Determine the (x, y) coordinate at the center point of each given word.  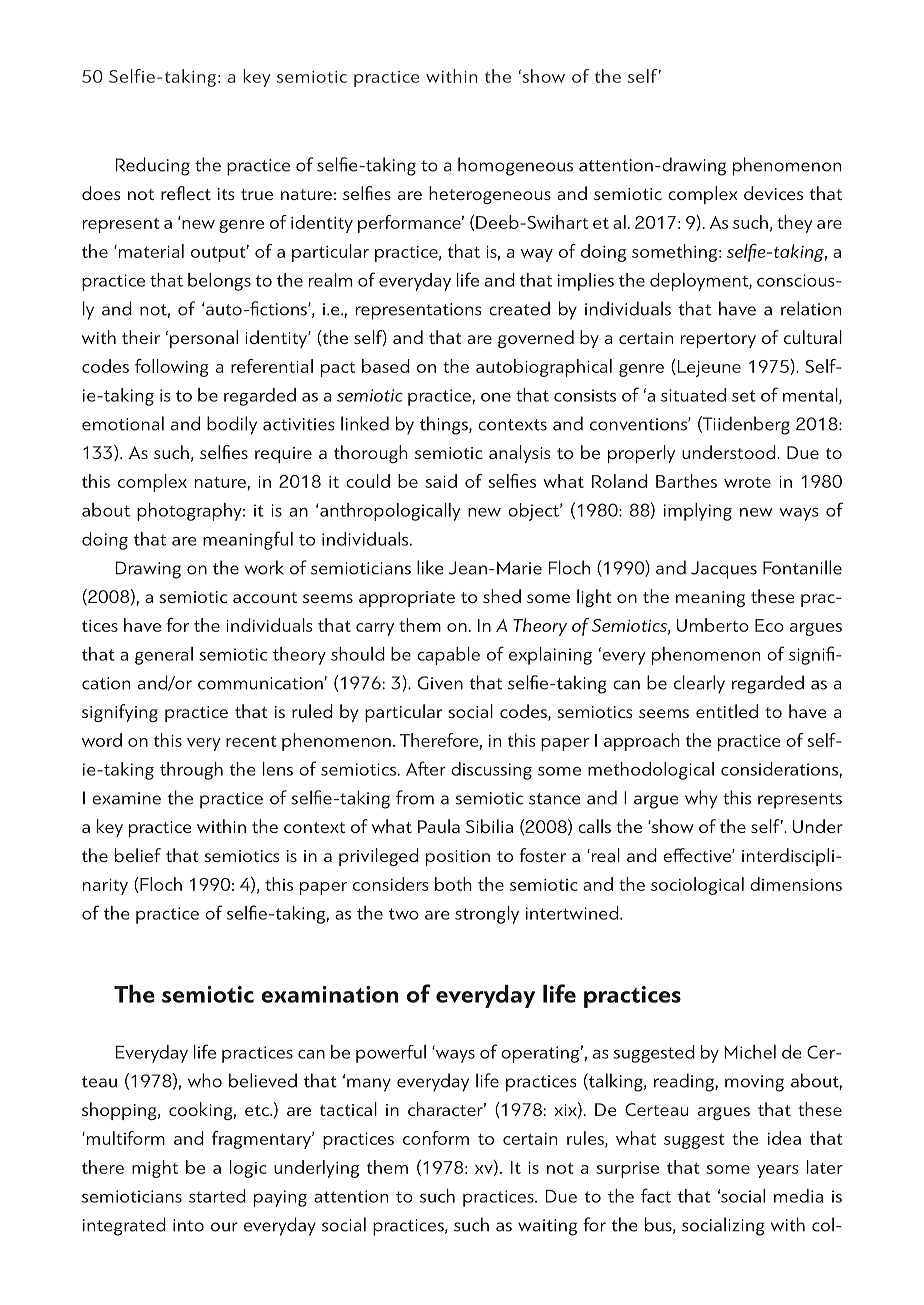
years (778, 1171)
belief (138, 855)
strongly (487, 915)
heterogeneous (490, 195)
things (445, 425)
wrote (747, 482)
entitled (727, 711)
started (217, 1196)
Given (440, 683)
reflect (186, 193)
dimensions (796, 884)
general (164, 656)
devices (773, 193)
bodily (232, 425)
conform (436, 1138)
